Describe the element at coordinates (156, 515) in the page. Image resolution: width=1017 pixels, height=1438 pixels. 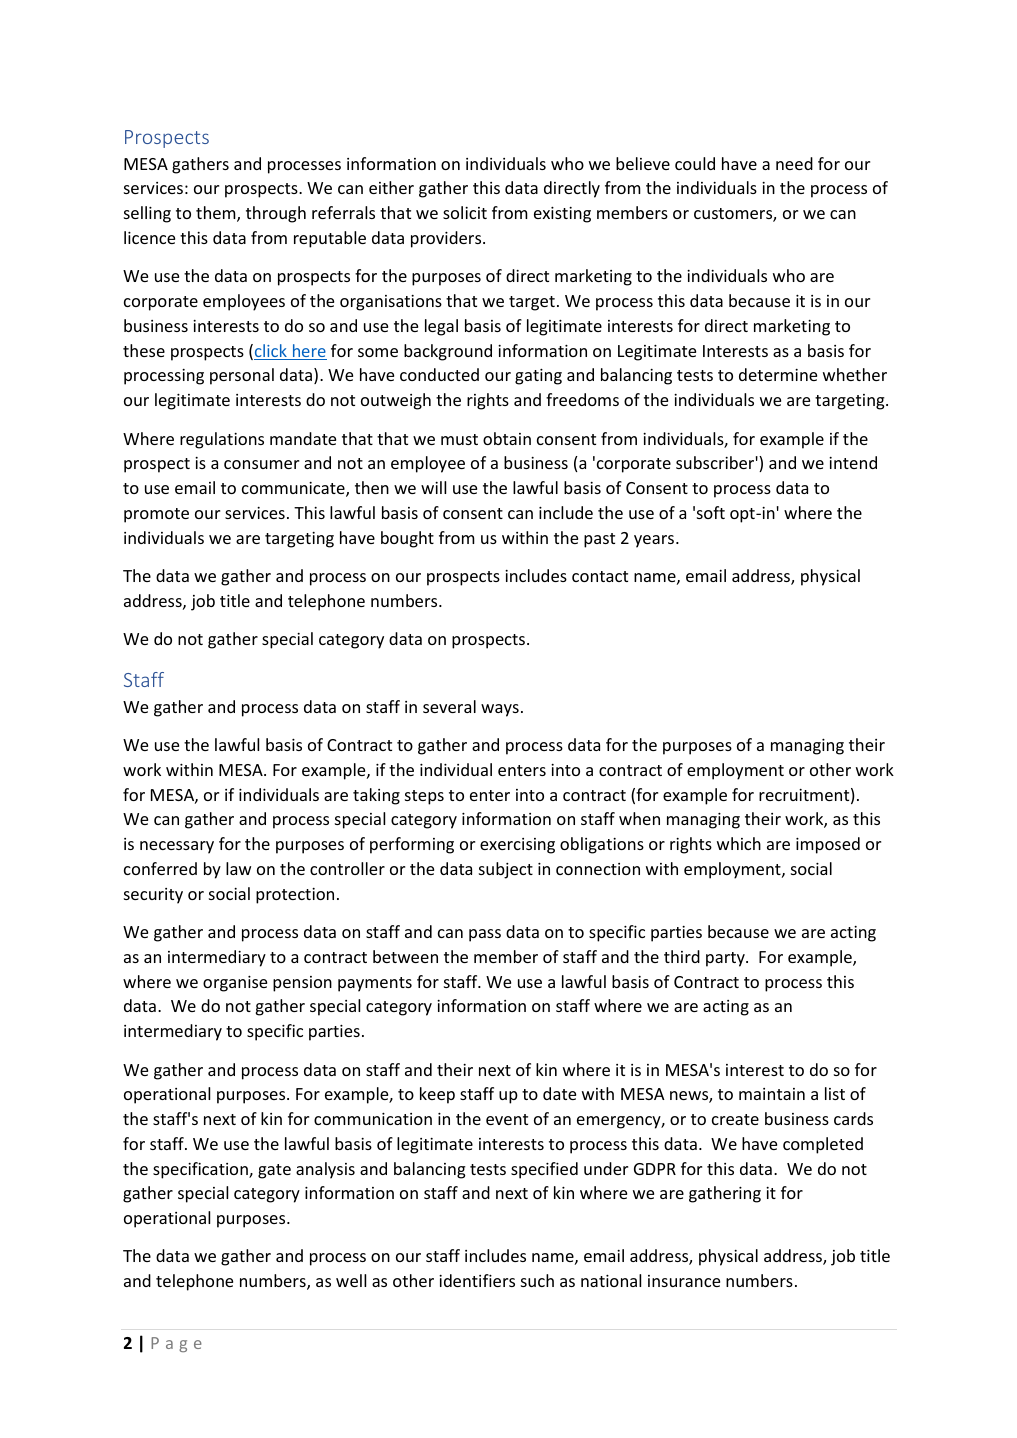
I see `promote` at that location.
